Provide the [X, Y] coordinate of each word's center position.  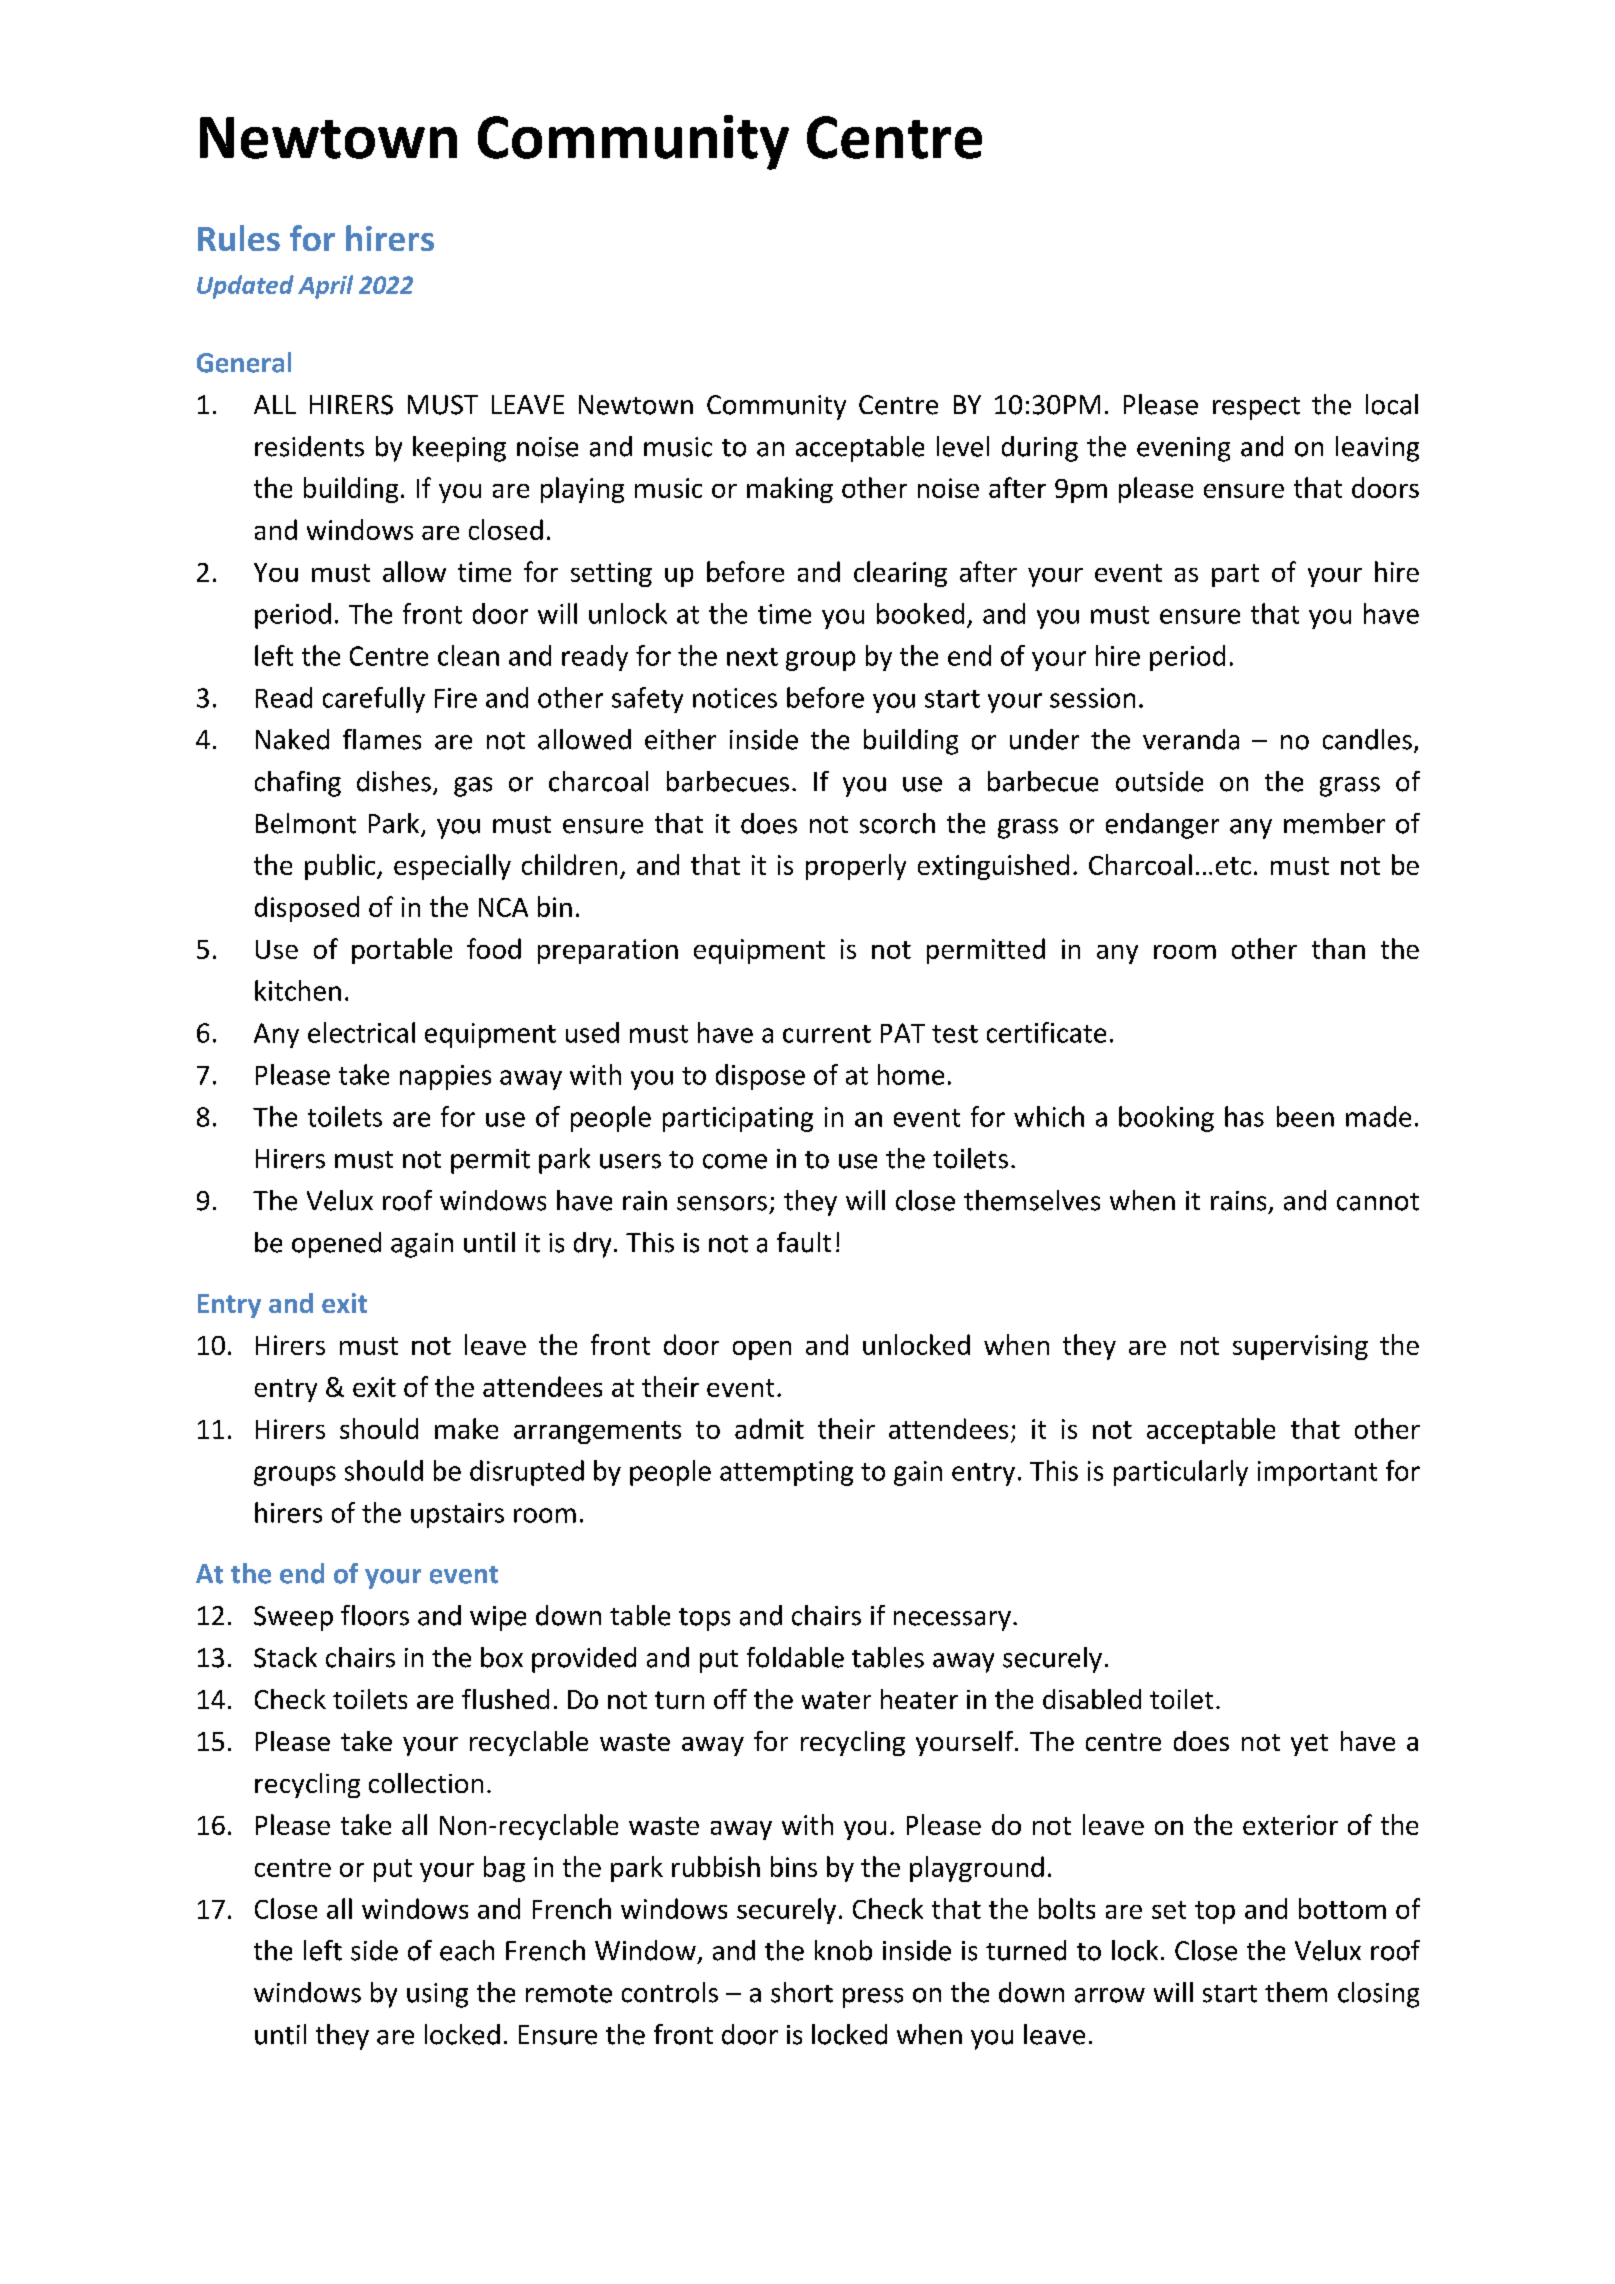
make [466, 1428]
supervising [1300, 1347]
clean [468, 655]
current [827, 1034]
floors [375, 1615]
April [325, 287]
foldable [795, 1657]
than [1338, 948]
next [752, 657]
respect [1256, 408]
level [963, 446]
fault [804, 1242]
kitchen [298, 990]
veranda [1191, 739]
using [437, 1995]
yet [1309, 1745]
